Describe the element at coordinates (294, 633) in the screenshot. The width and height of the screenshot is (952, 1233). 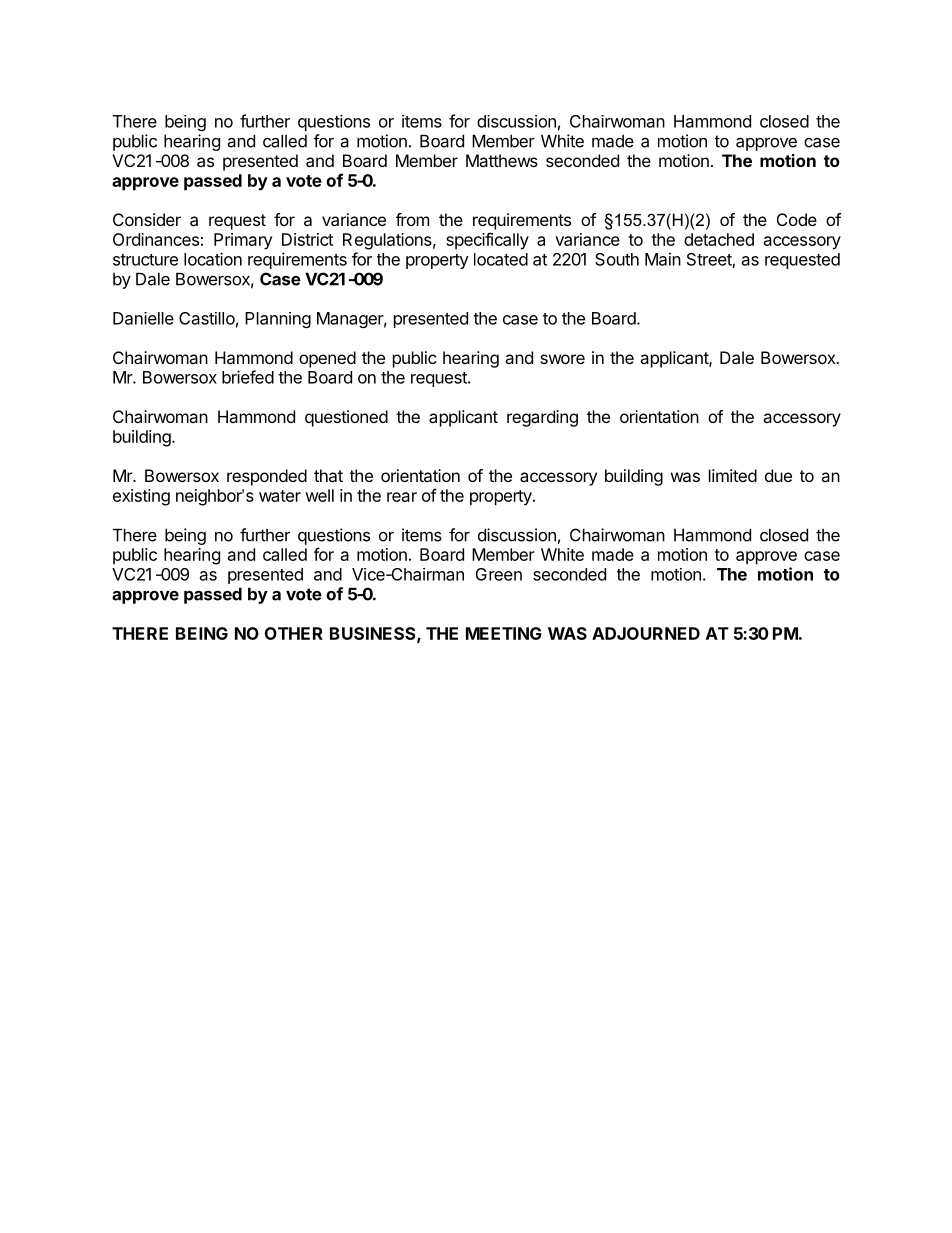
I see `OTHER` at that location.
